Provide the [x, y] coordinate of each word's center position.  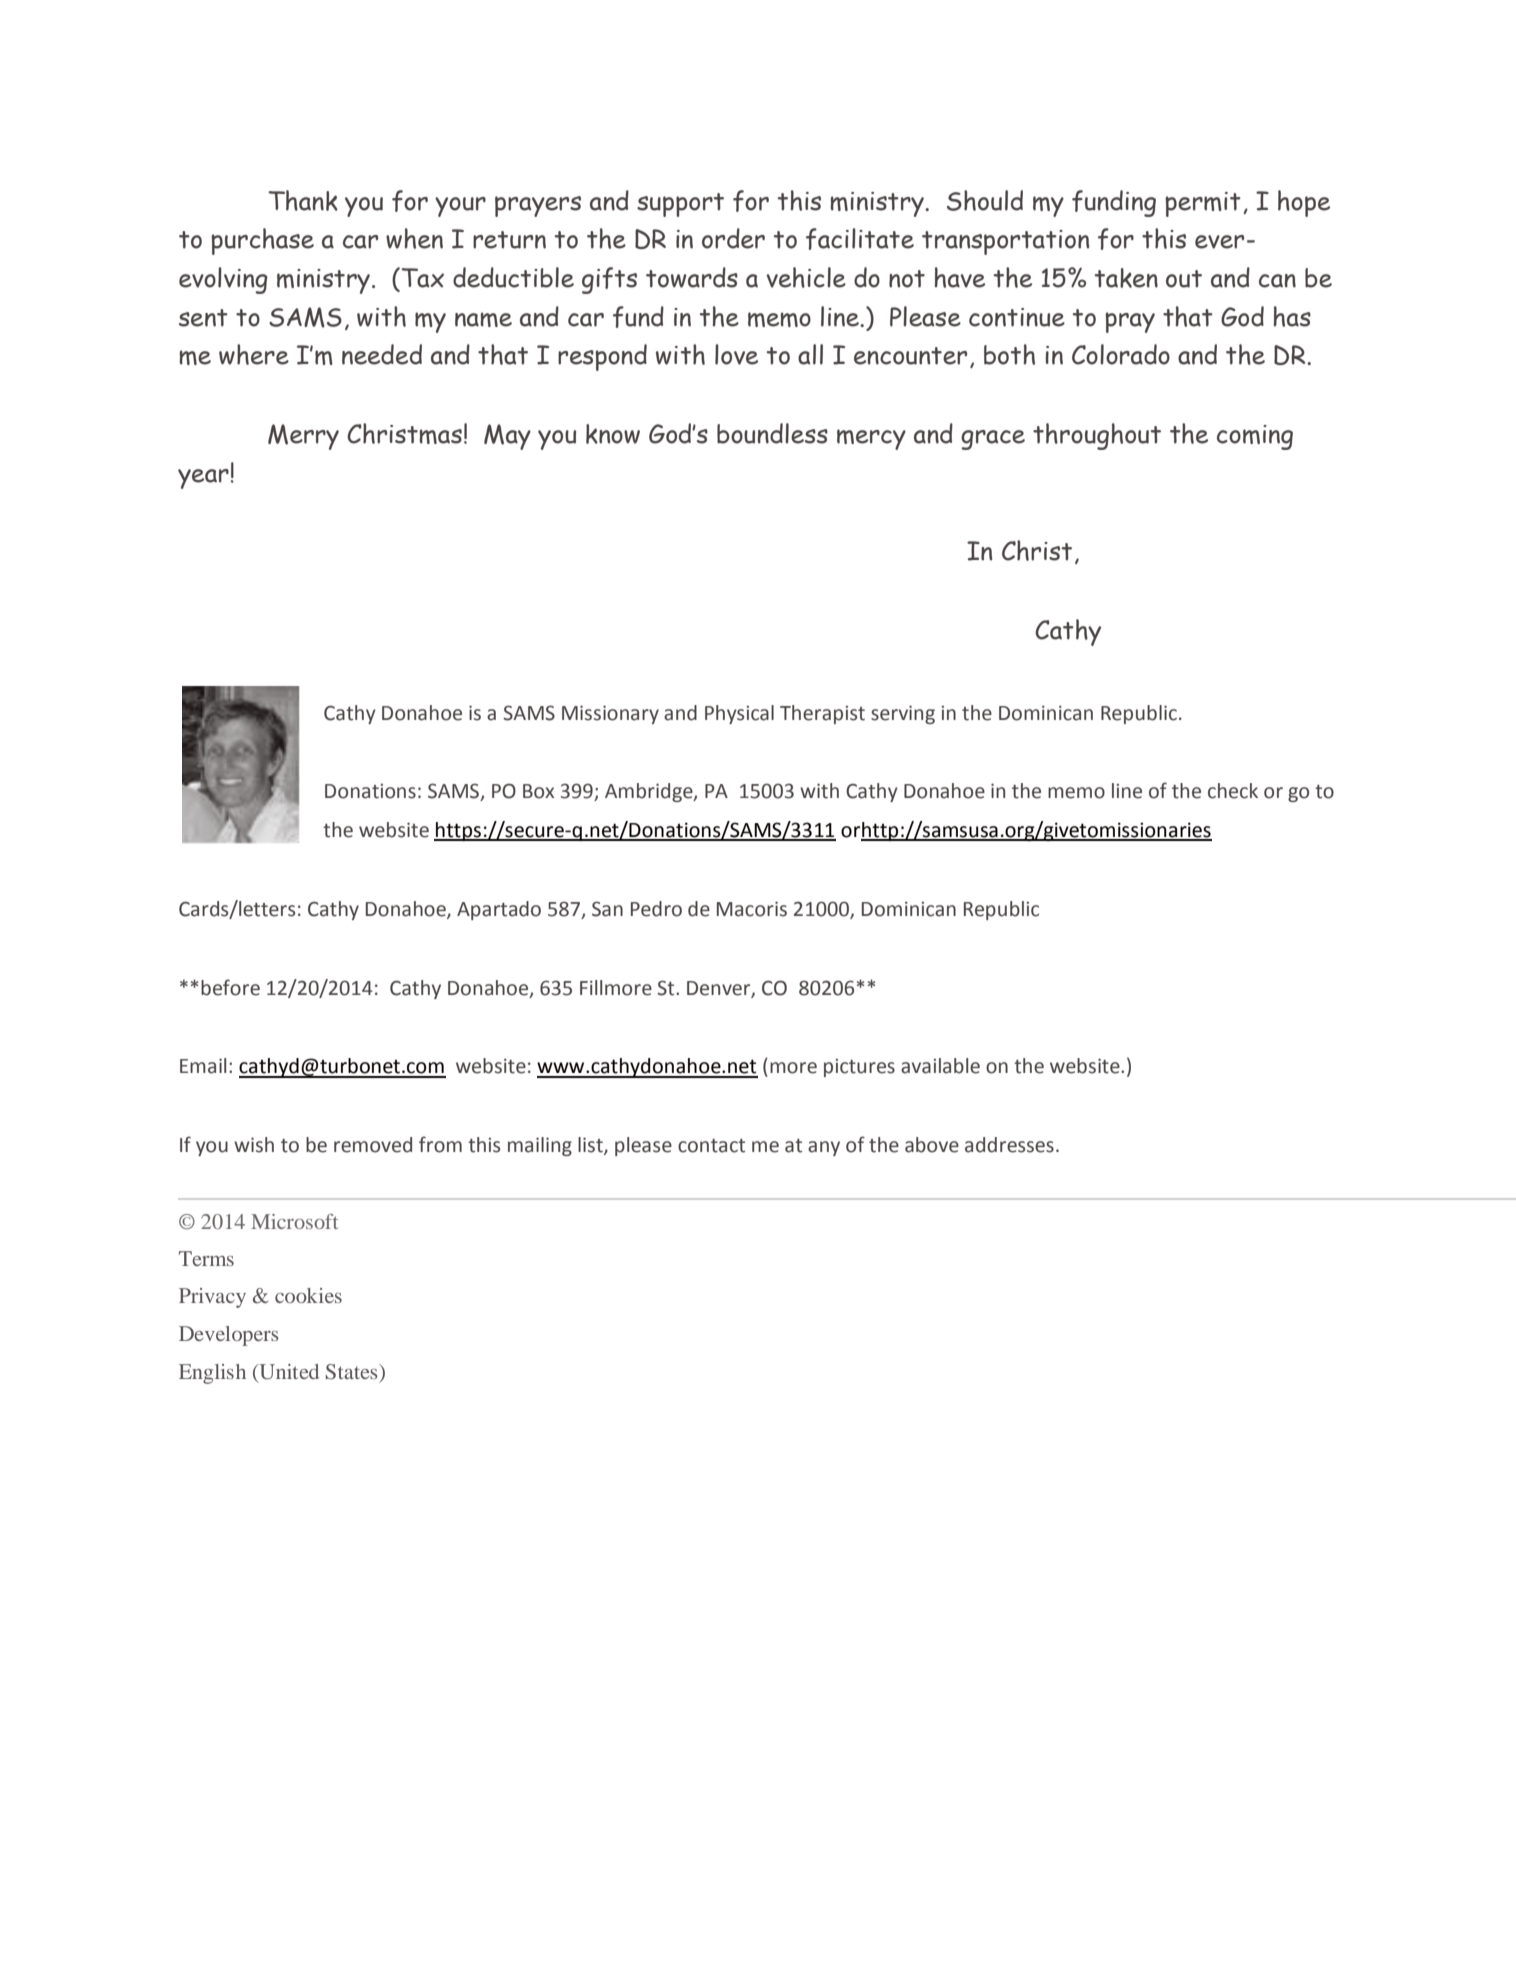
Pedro [656, 909]
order [733, 238]
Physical [739, 714]
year [203, 479]
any [824, 1148]
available [940, 1066]
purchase [262, 241]
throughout [1097, 436]
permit [1203, 204]
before [230, 987]
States [353, 1372]
